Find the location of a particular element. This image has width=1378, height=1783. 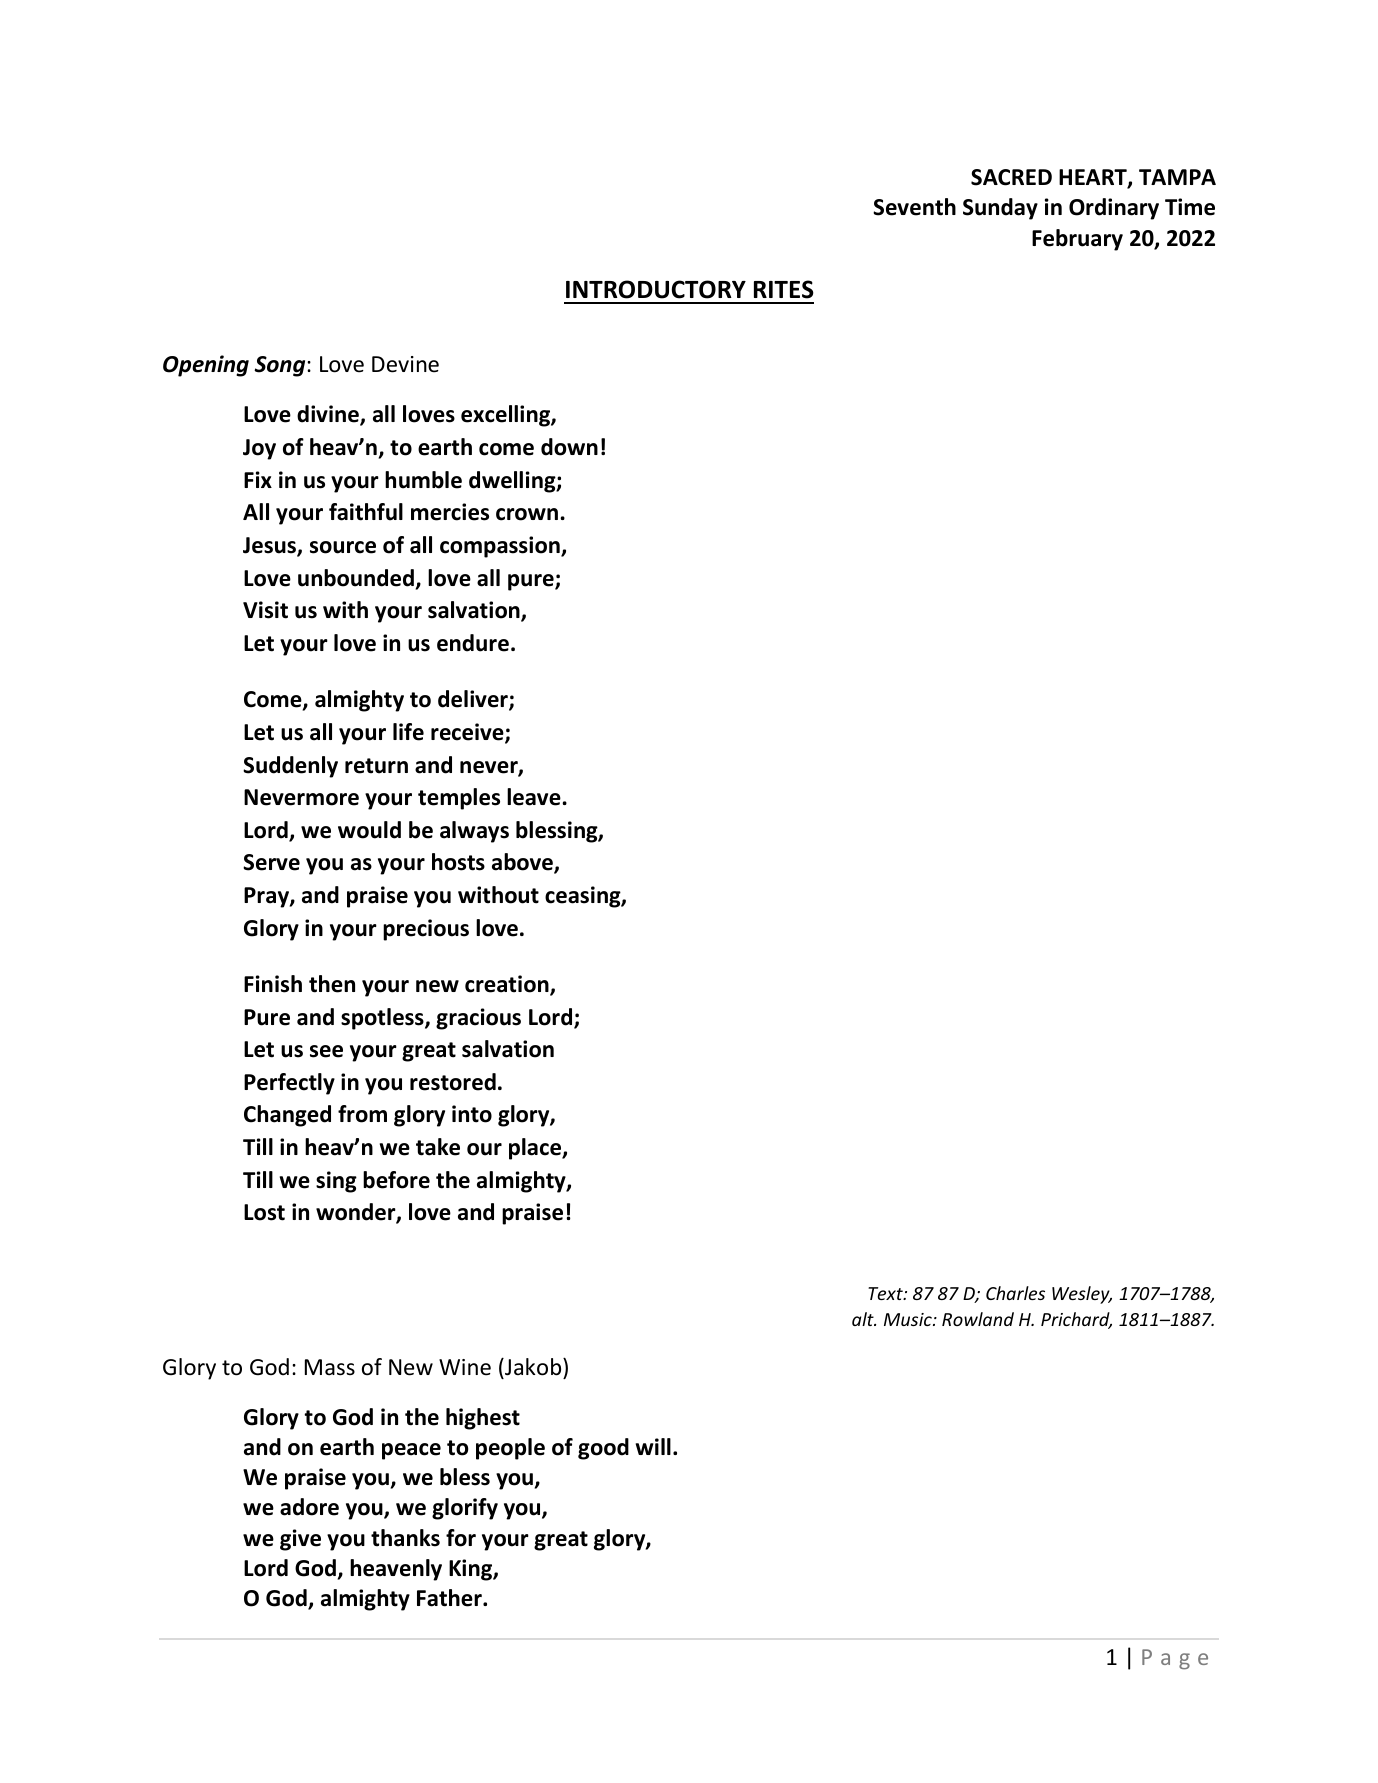

above is located at coordinates (523, 863).
